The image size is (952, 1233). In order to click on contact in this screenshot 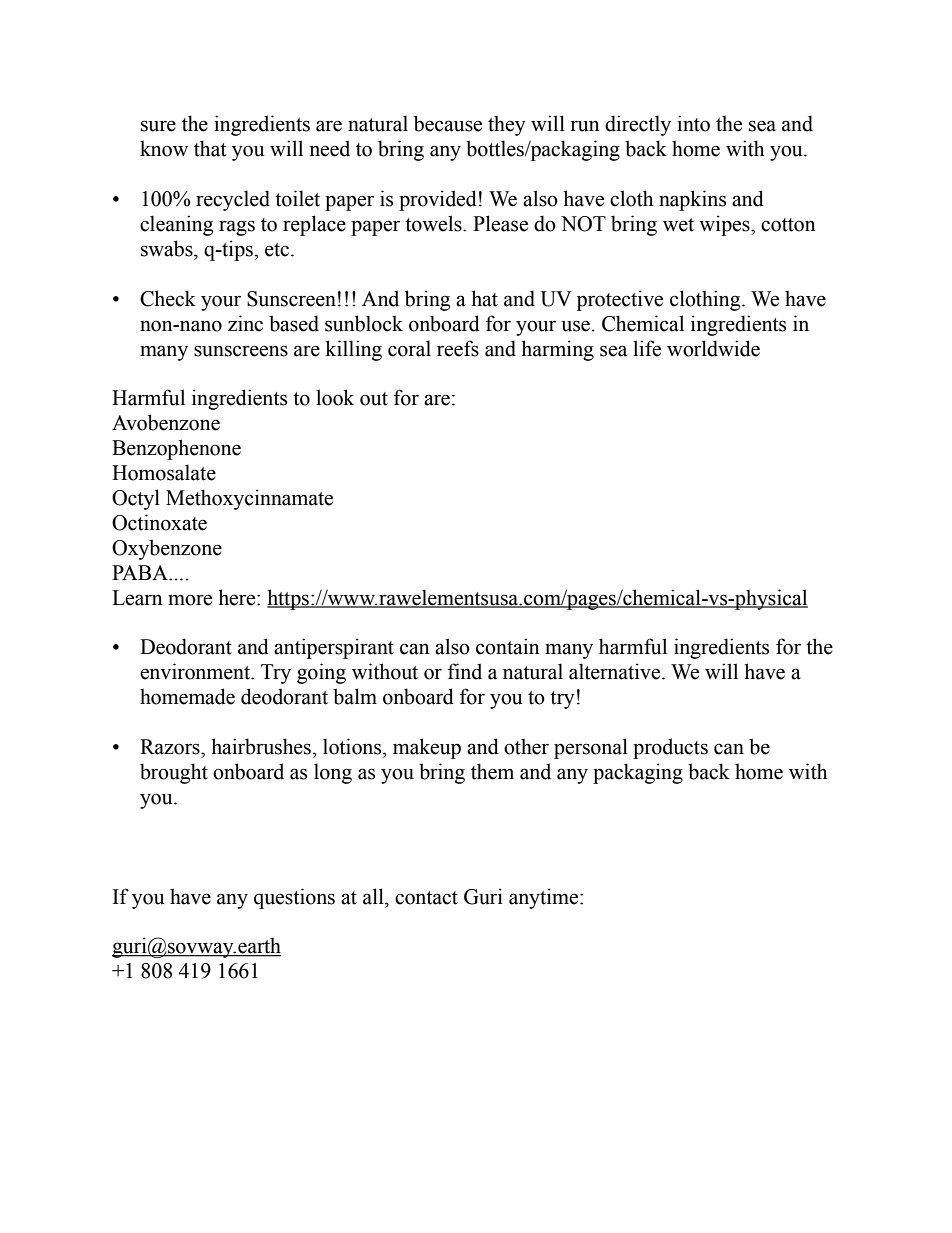, I will do `click(426, 898)`.
